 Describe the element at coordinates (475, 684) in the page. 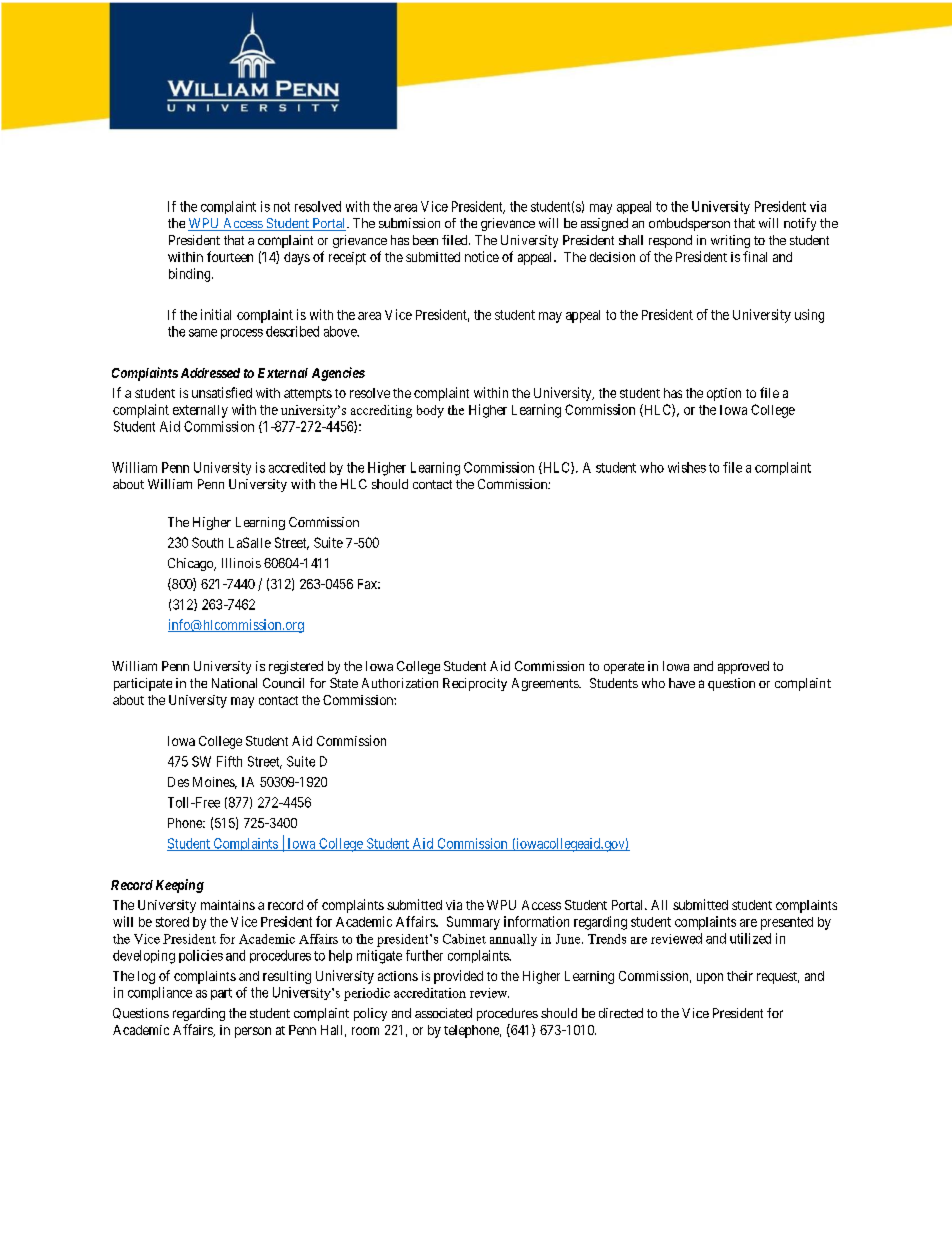

I see `Reciprocity` at that location.
